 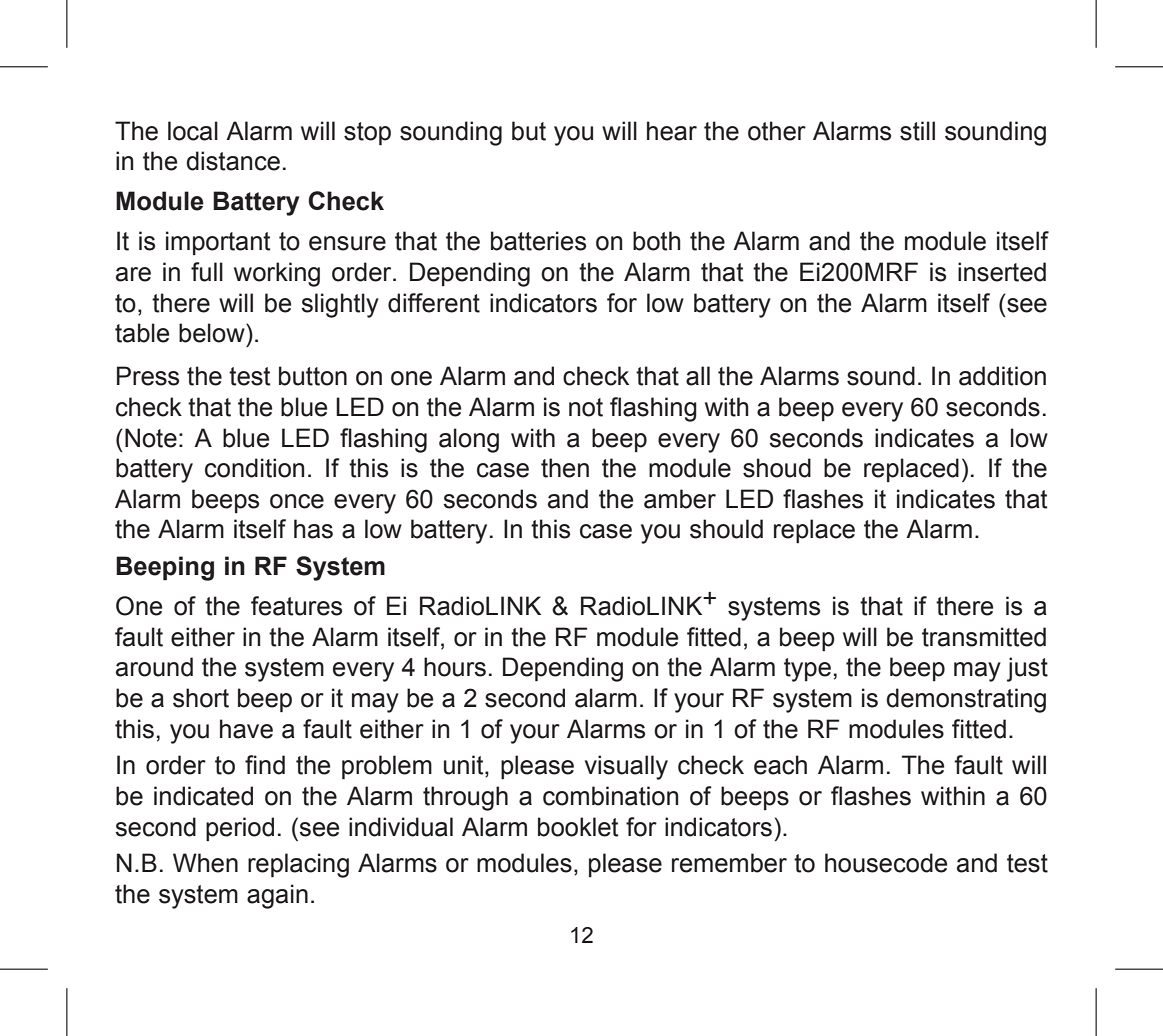 What do you see at coordinates (205, 863) in the screenshot?
I see `When` at bounding box center [205, 863].
